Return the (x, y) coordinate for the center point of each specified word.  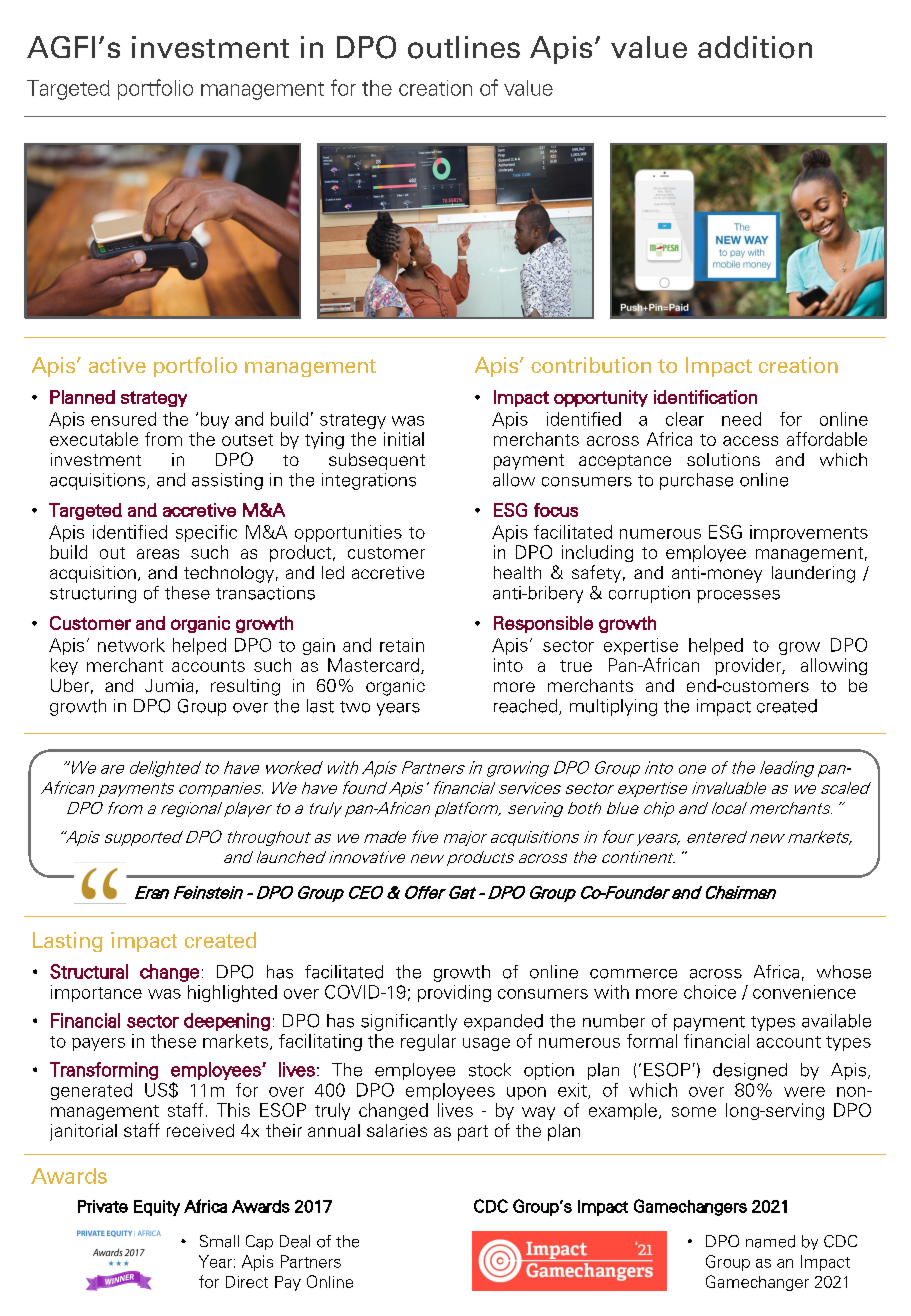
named (770, 1241)
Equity (157, 1208)
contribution (591, 365)
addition (755, 47)
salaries (397, 1130)
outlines (464, 47)
